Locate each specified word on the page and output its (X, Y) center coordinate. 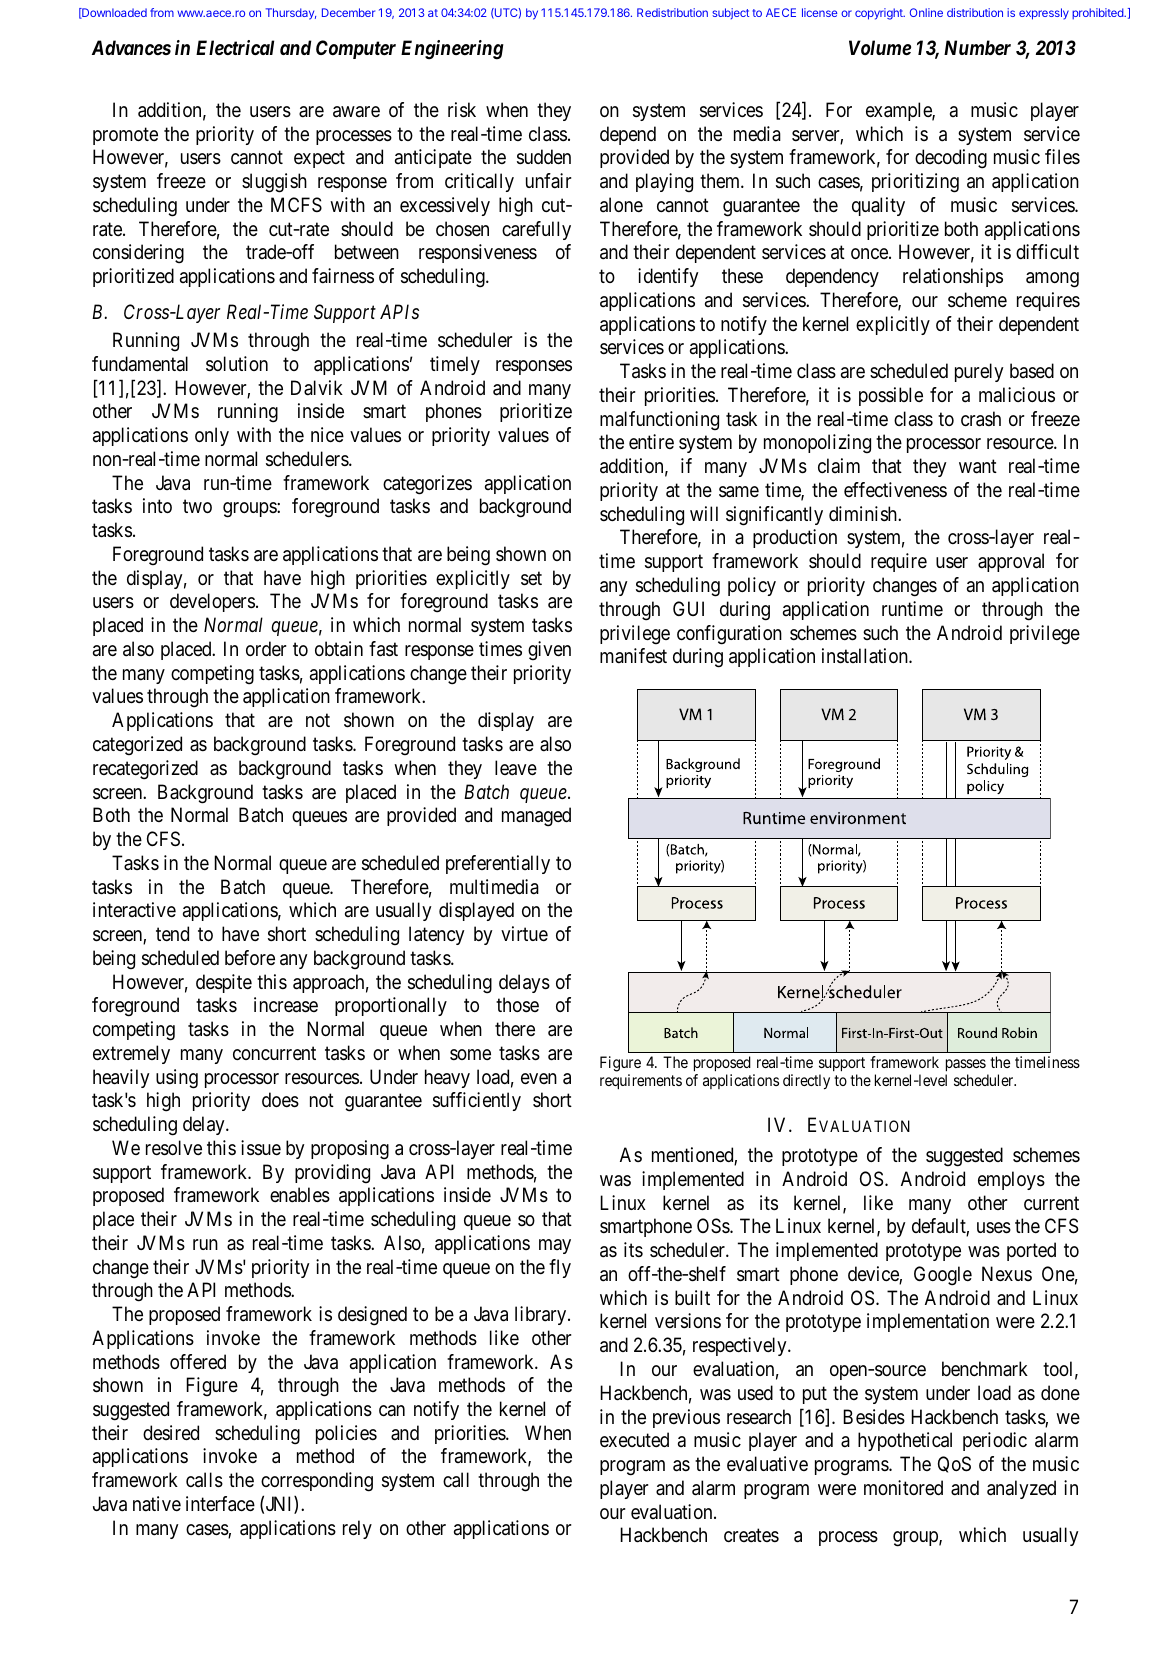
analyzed (1021, 1489)
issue (261, 1148)
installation (866, 656)
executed (634, 1440)
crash (981, 419)
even (539, 1079)
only (212, 436)
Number (977, 47)
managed (536, 817)
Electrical (235, 47)
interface (220, 1504)
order (266, 648)
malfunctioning (659, 421)
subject (730, 13)
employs (1011, 1180)
